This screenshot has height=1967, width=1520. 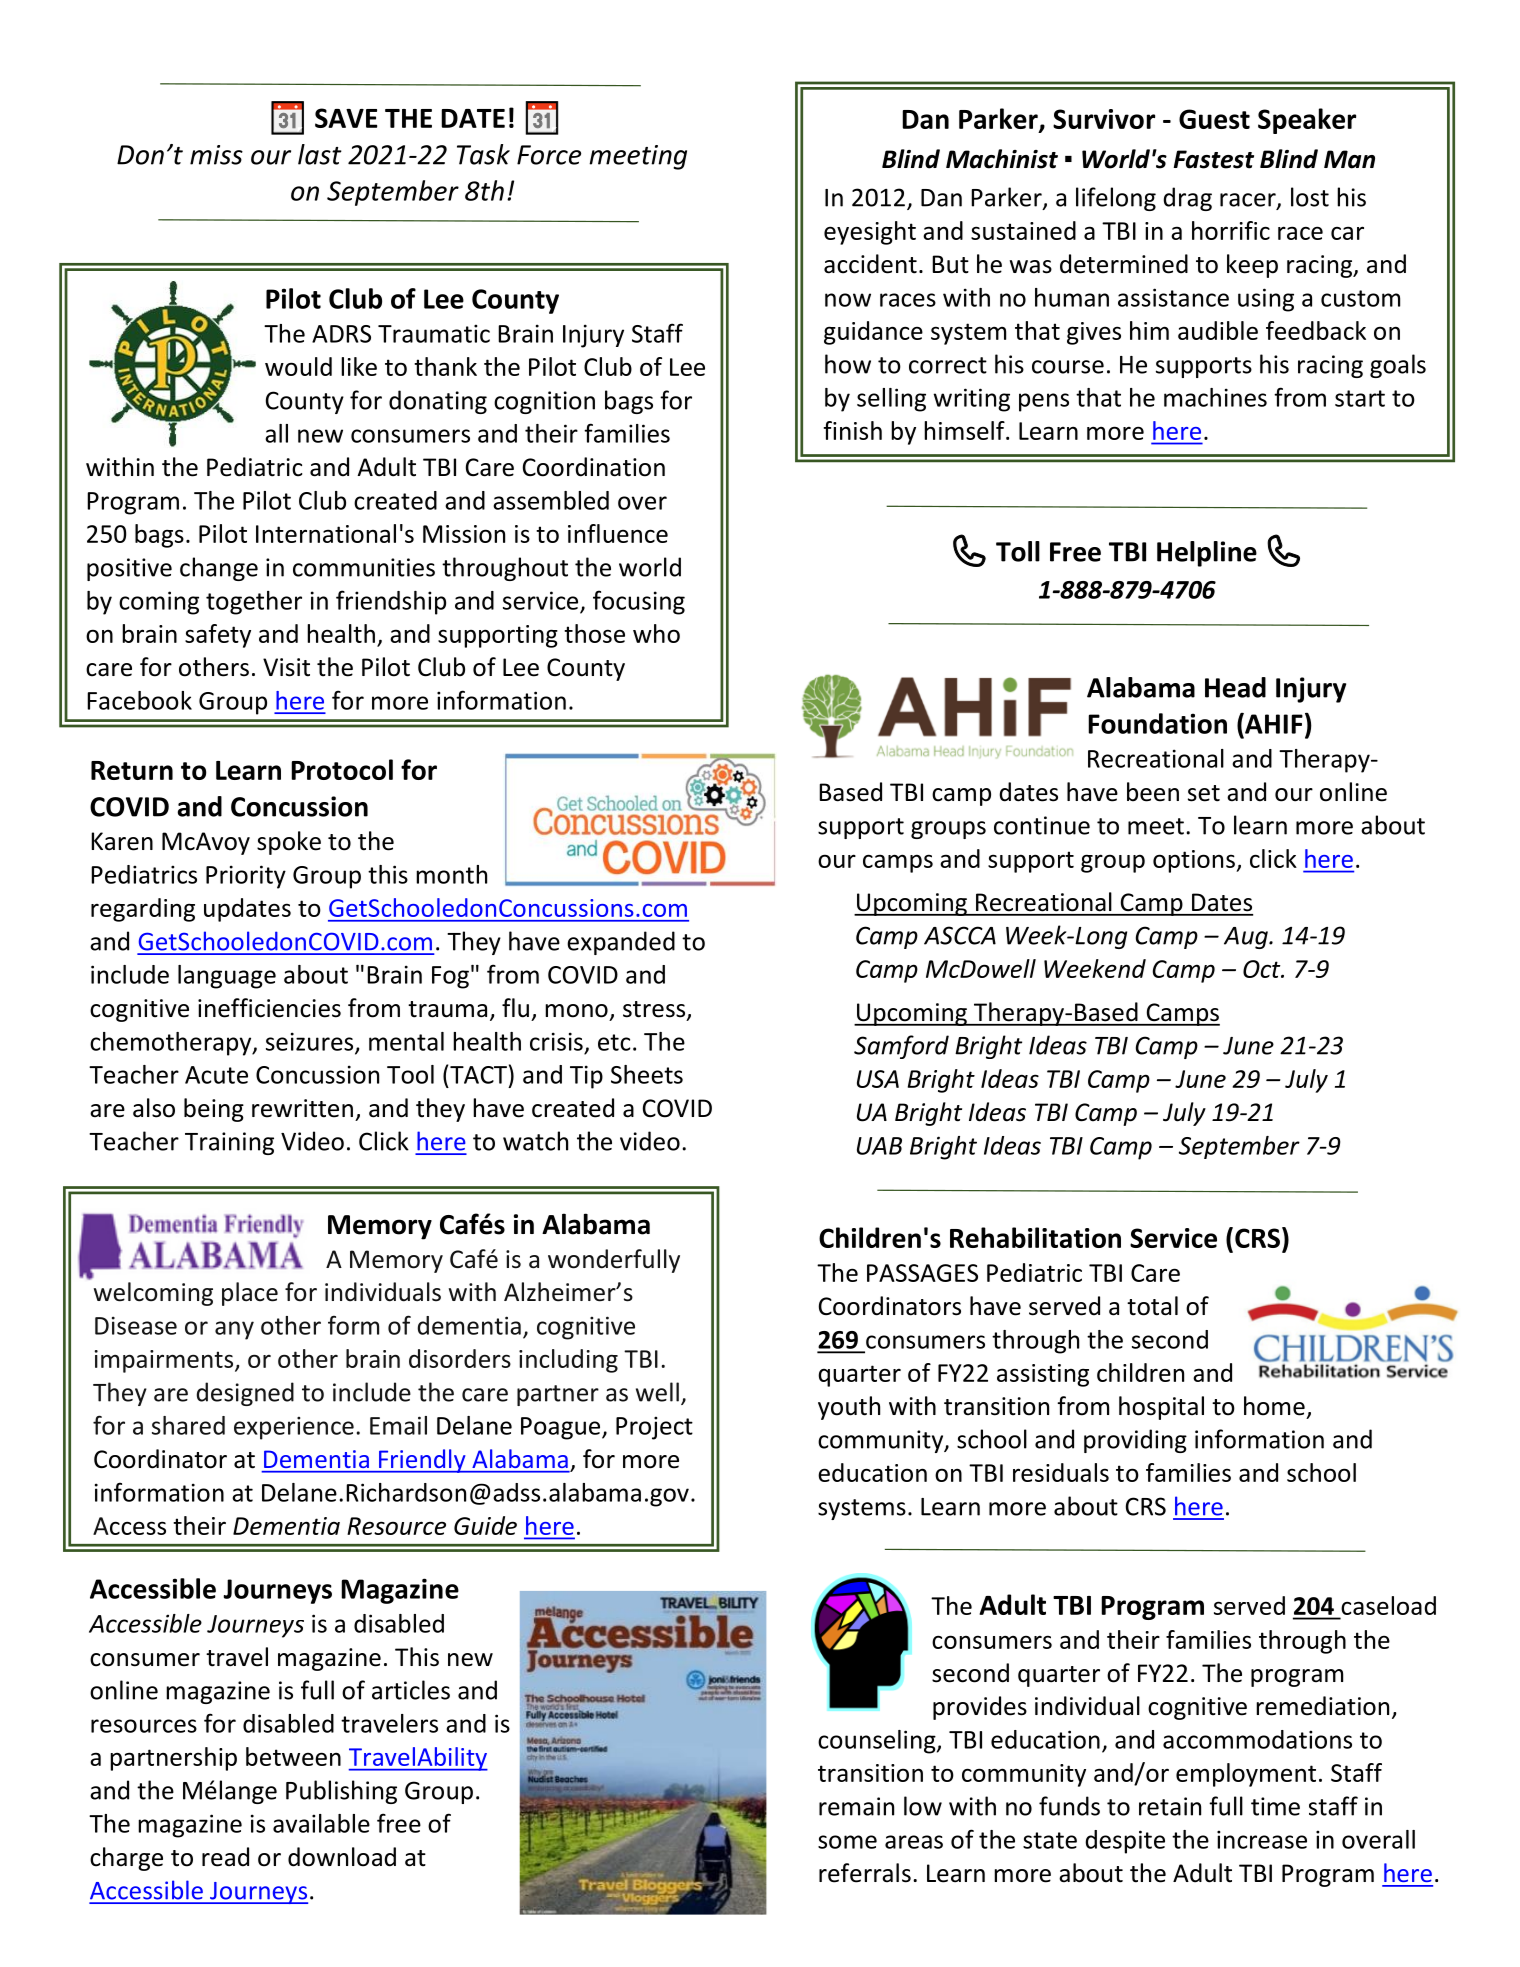 I want to click on available, so click(x=321, y=1823).
